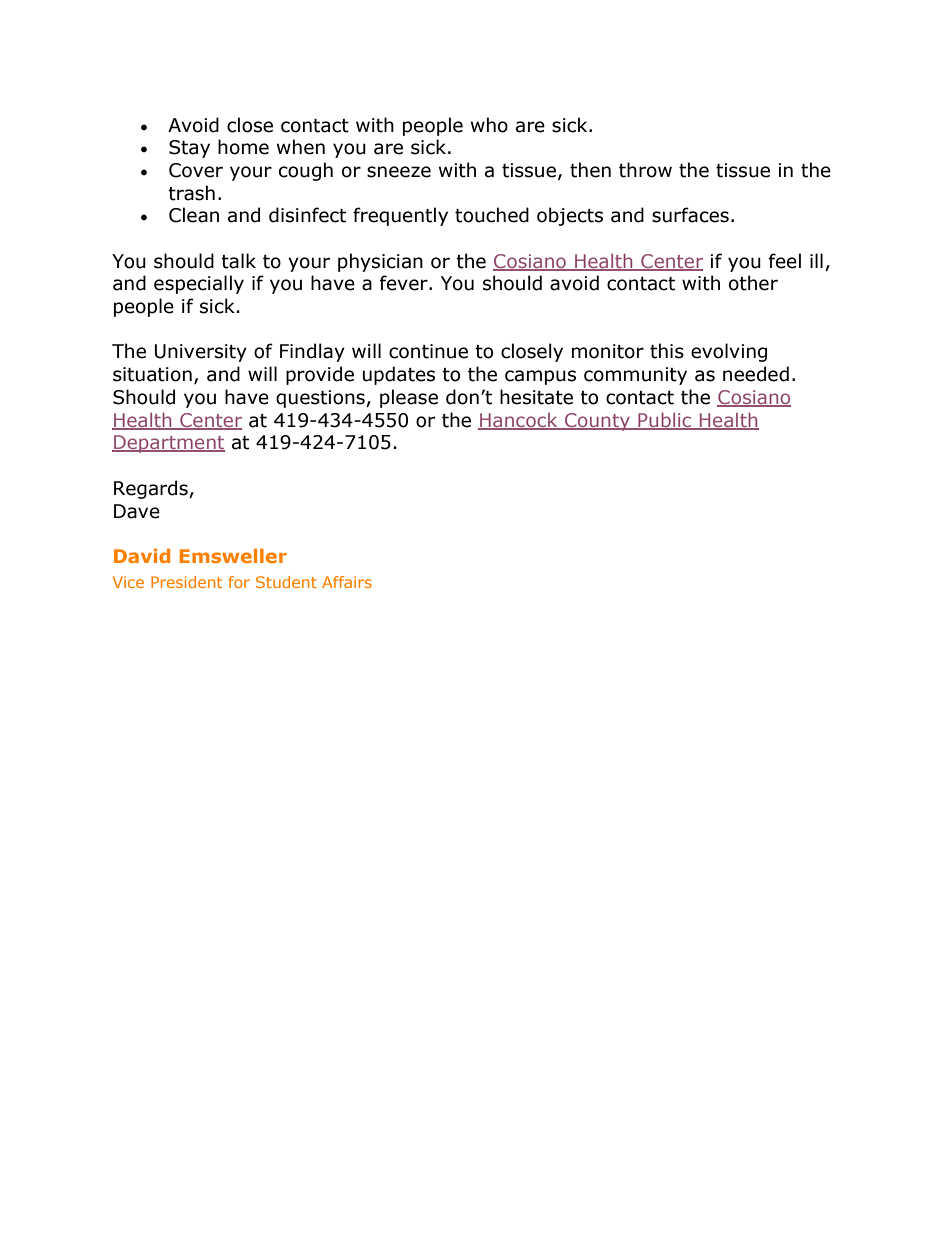 The width and height of the screenshot is (952, 1233). Describe the element at coordinates (347, 582) in the screenshot. I see `Affairs` at that location.
